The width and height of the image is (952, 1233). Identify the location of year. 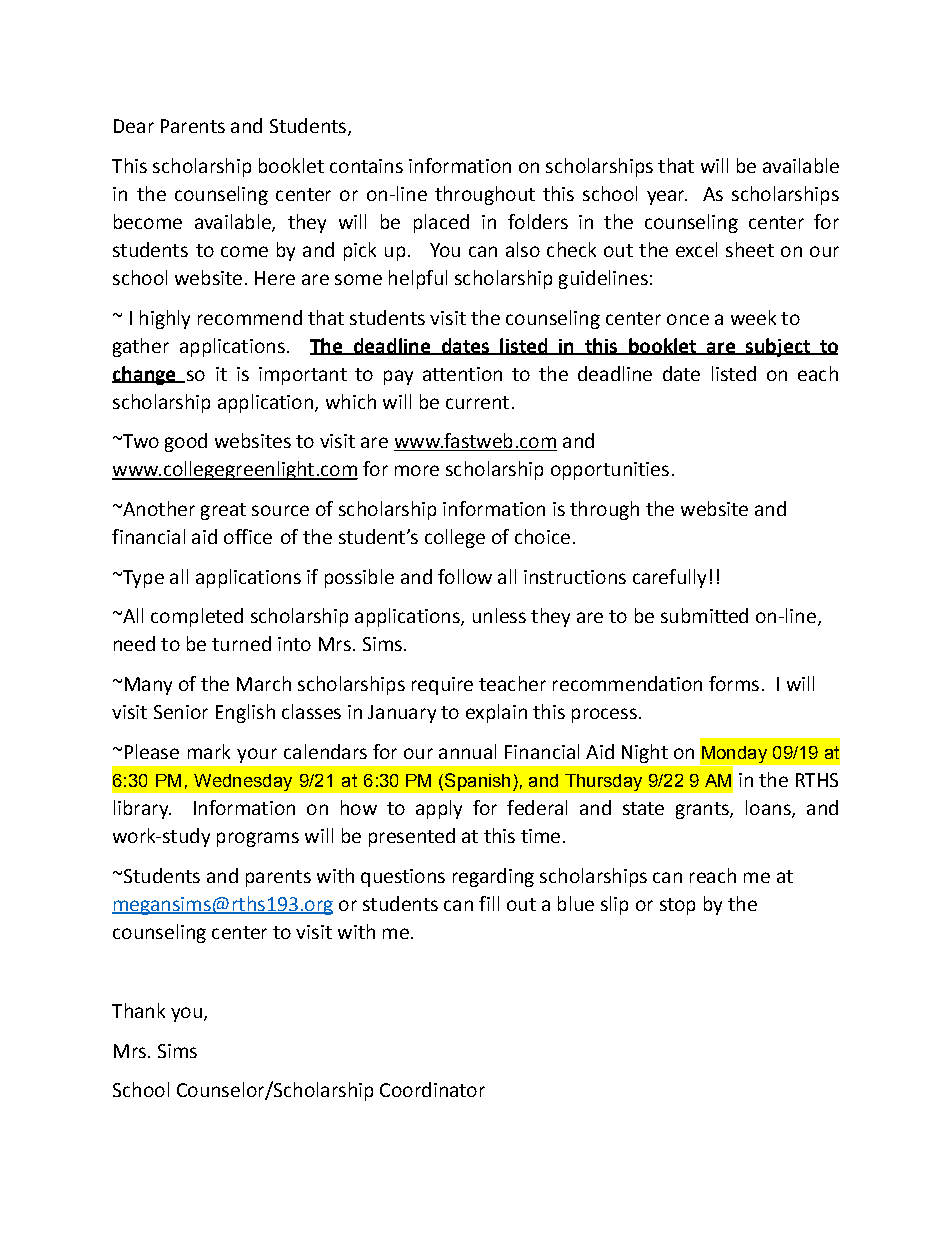
(667, 197).
